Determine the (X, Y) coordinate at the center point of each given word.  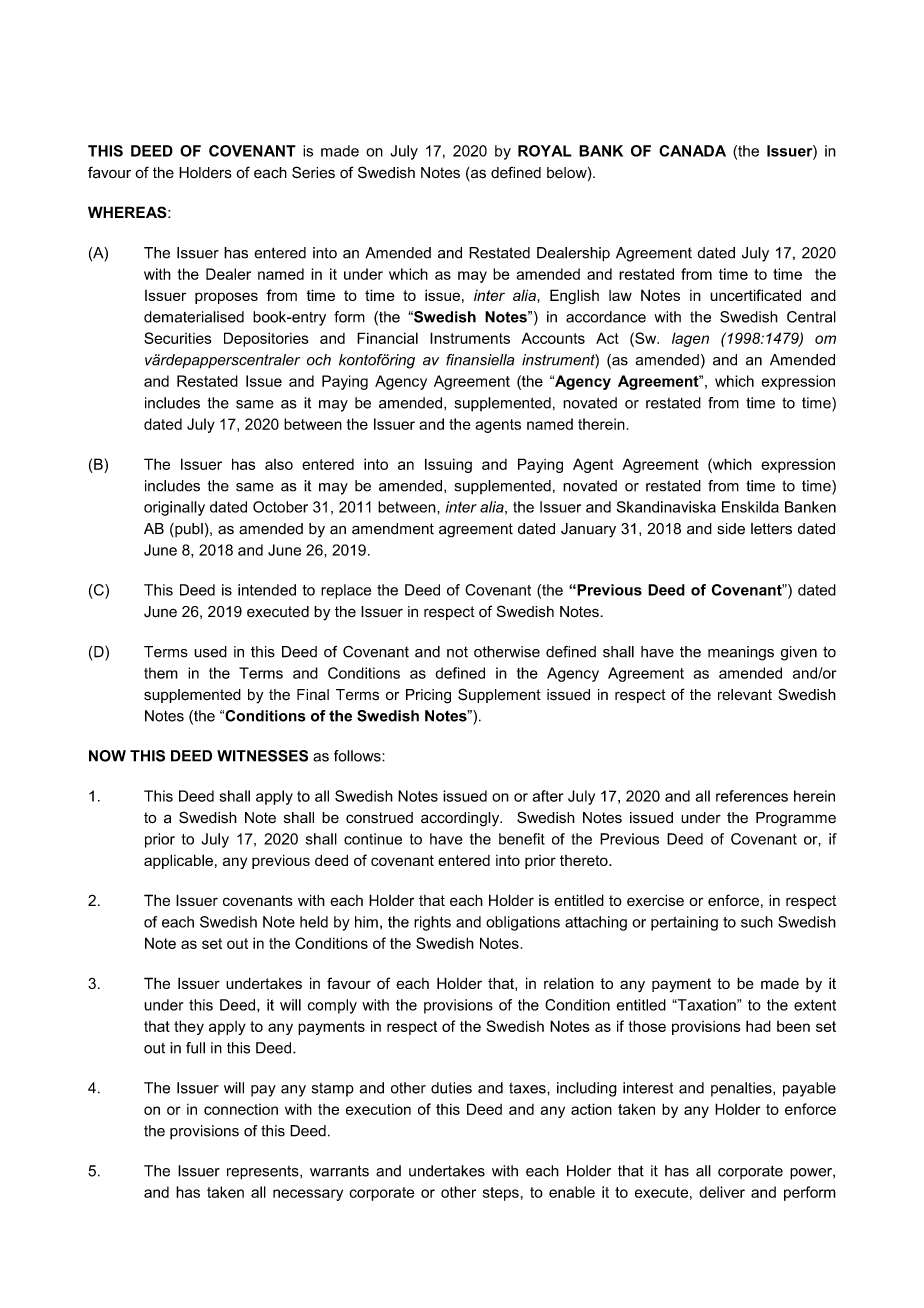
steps (501, 1194)
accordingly (461, 819)
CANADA (692, 151)
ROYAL (545, 151)
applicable (178, 861)
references (752, 796)
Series (313, 172)
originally (174, 508)
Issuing (448, 465)
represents (264, 1173)
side (731, 529)
